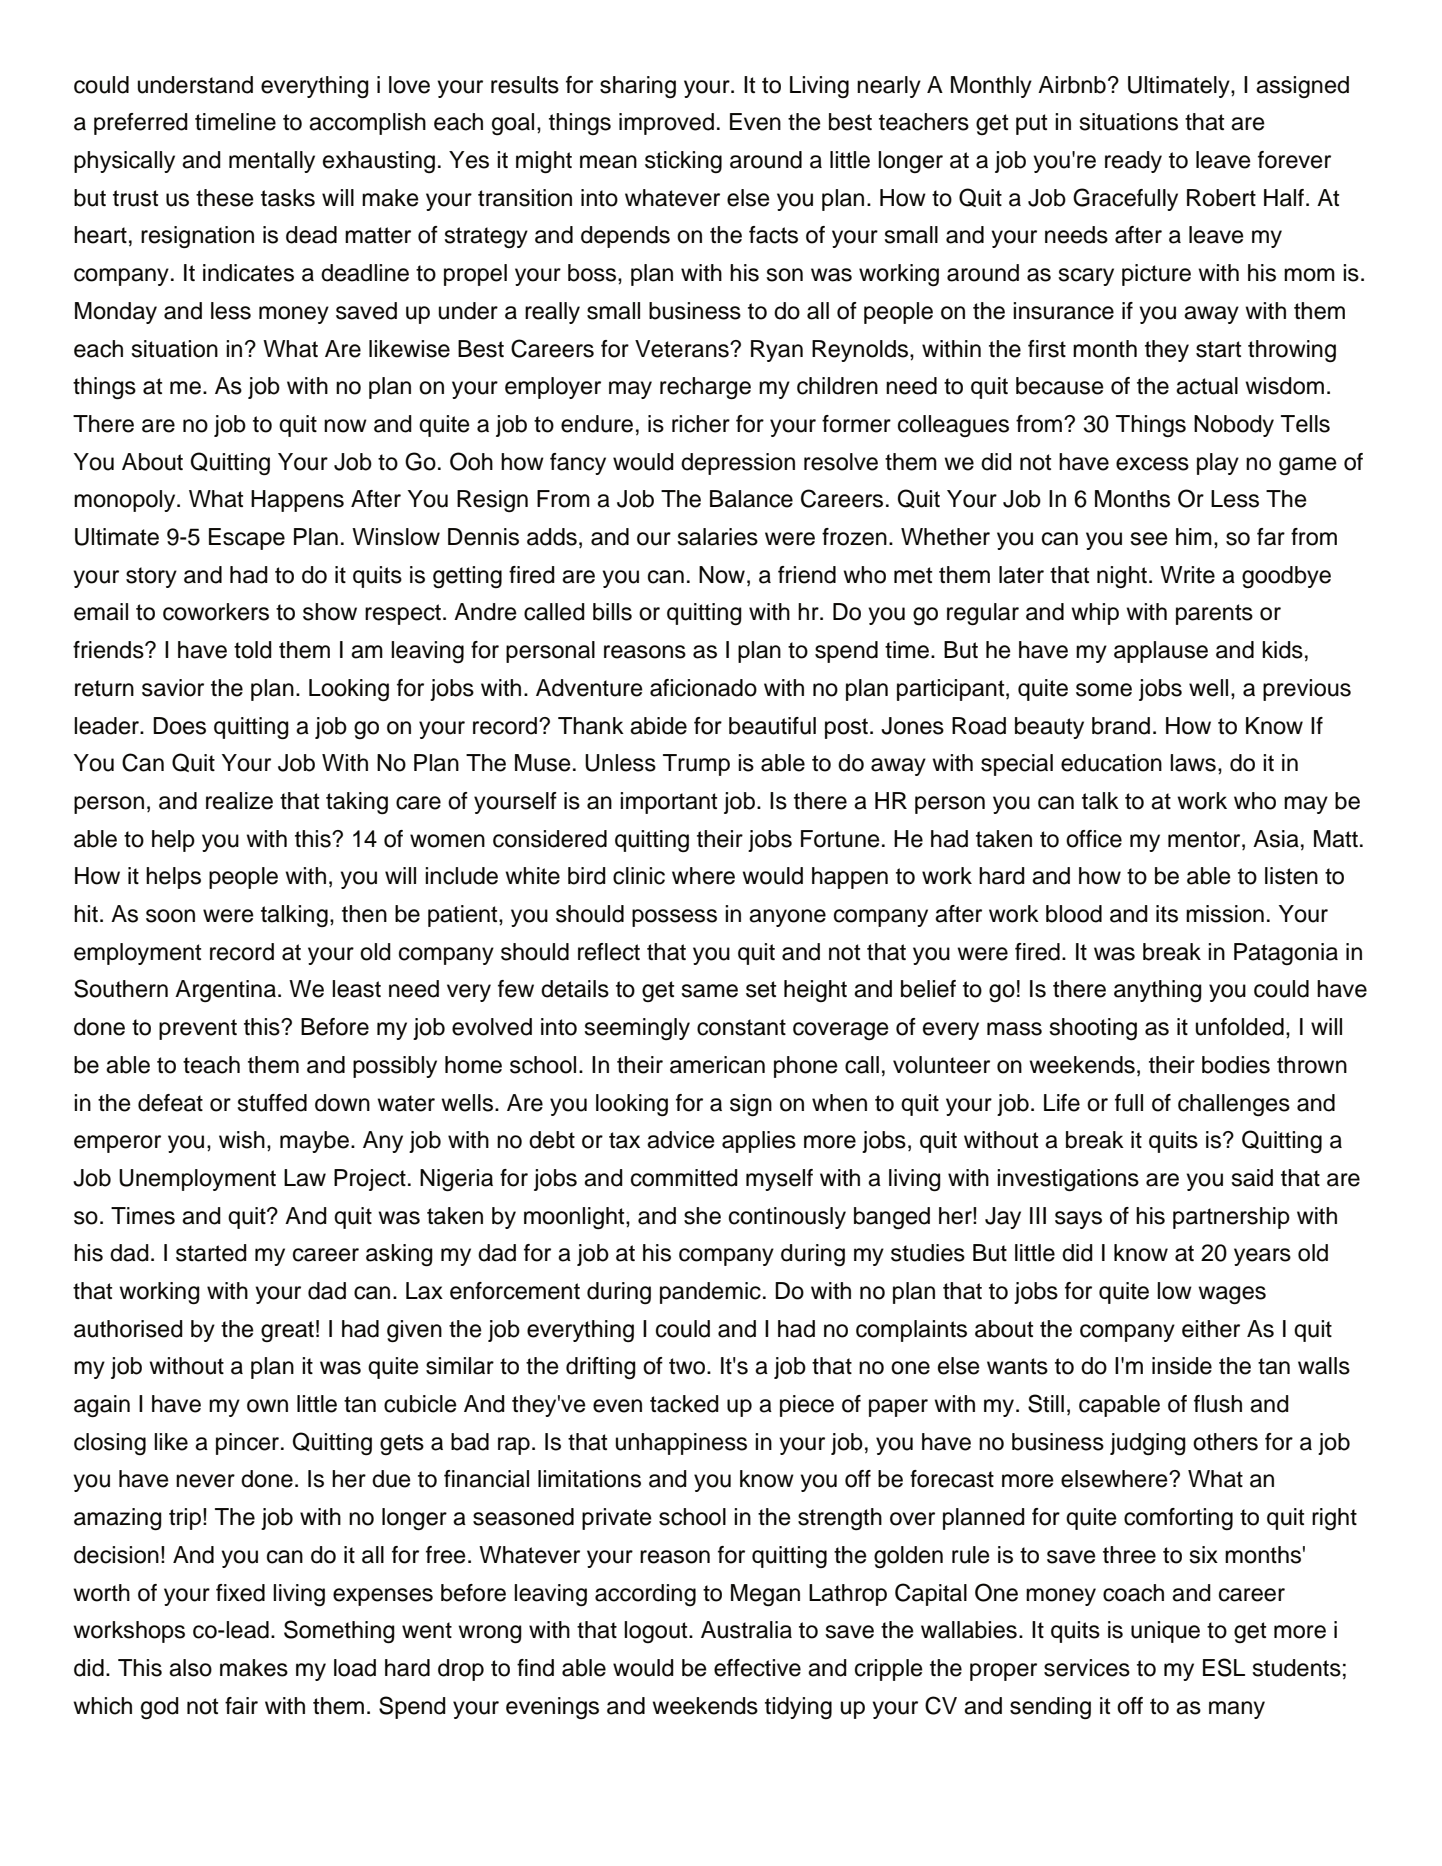 The image size is (1442, 1866). What do you see at coordinates (253, 650) in the image?
I see `told` at bounding box center [253, 650].
